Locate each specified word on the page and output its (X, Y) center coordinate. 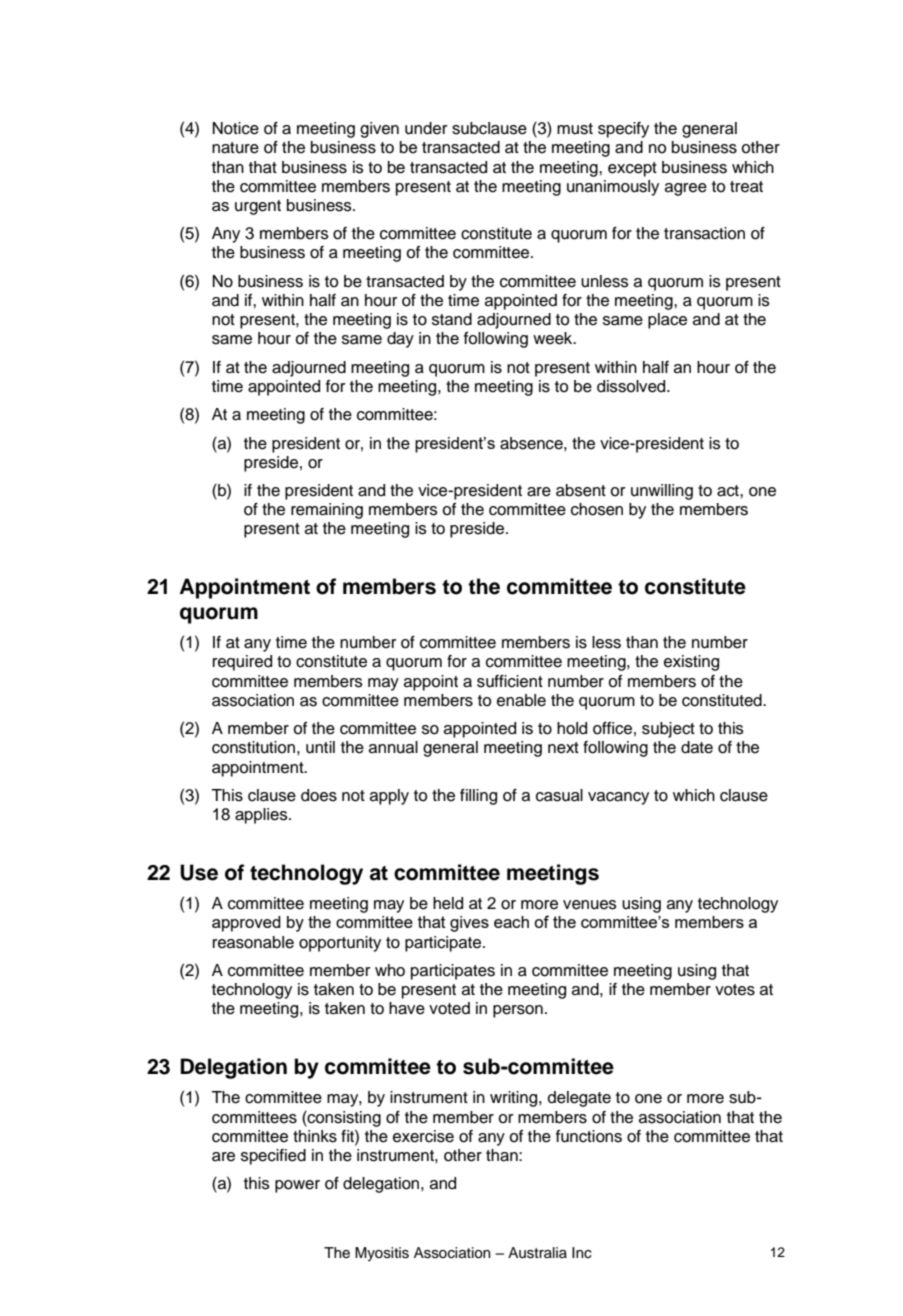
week (554, 338)
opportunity (340, 944)
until (320, 747)
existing (691, 663)
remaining (327, 511)
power (297, 1186)
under (426, 128)
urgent (258, 207)
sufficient (510, 681)
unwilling (662, 492)
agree (686, 189)
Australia (537, 1253)
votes (735, 990)
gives (469, 924)
